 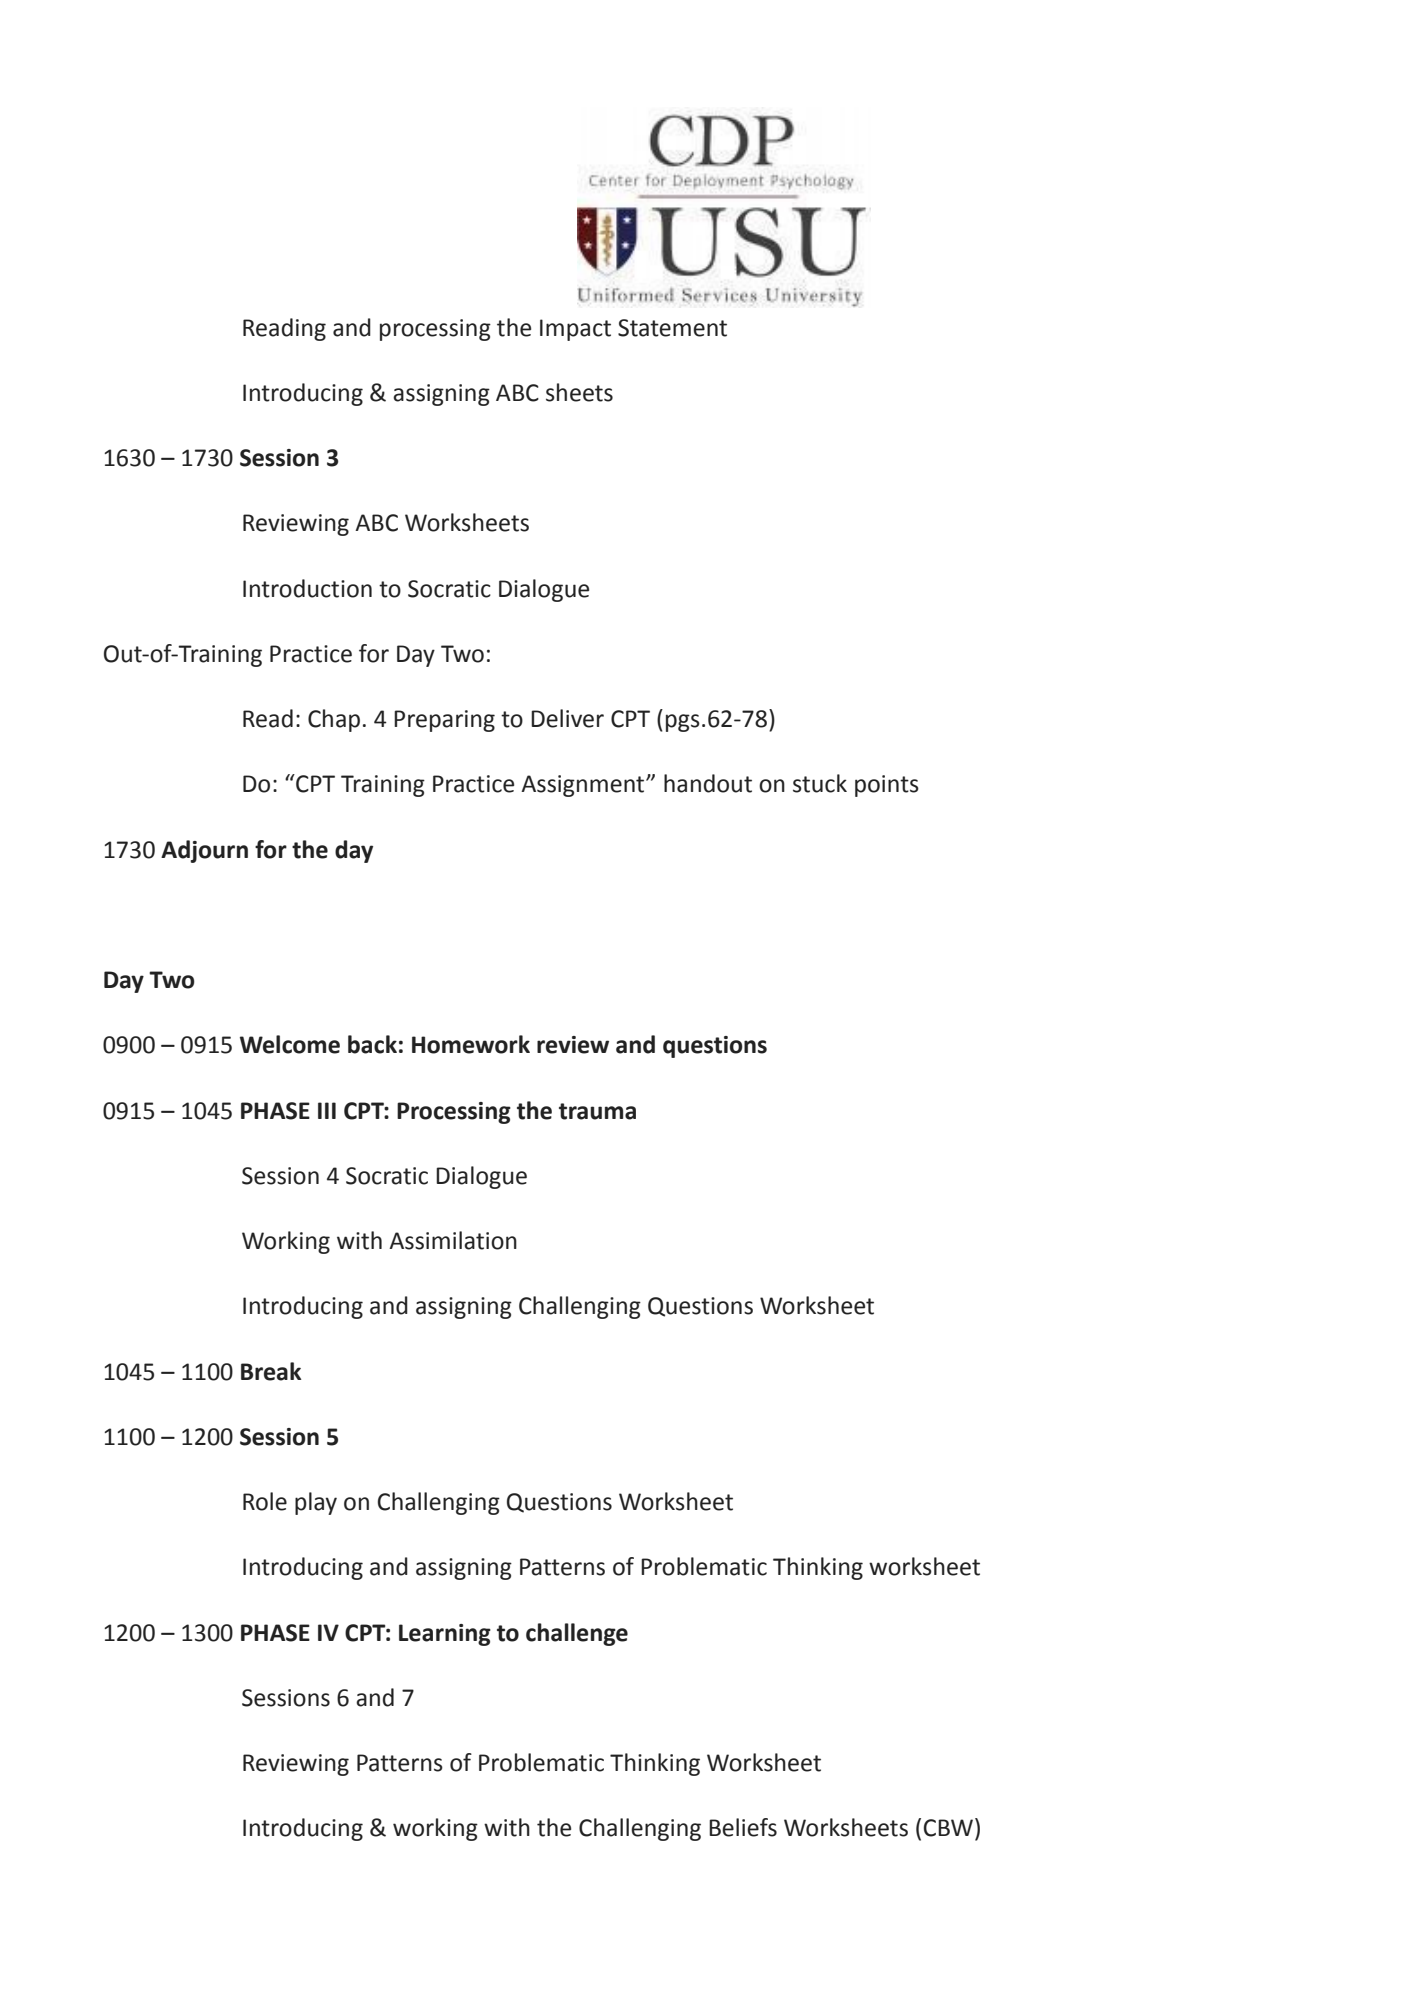 What do you see at coordinates (271, 1371) in the screenshot?
I see `Break` at bounding box center [271, 1371].
